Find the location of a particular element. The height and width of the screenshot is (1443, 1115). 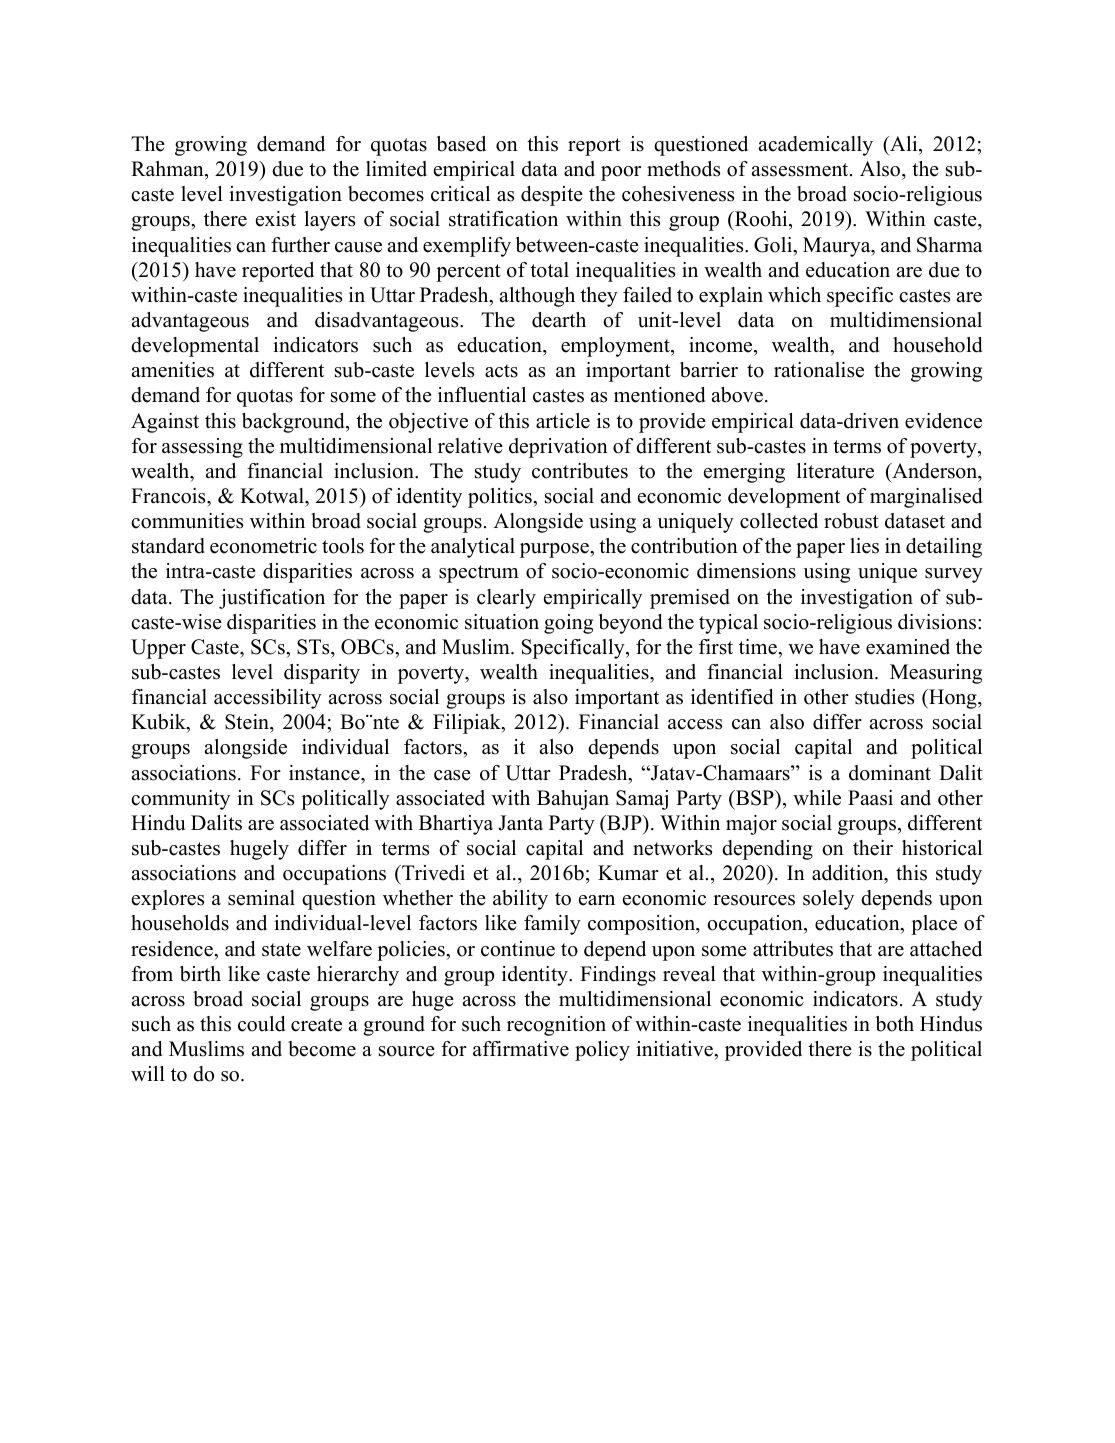

their is located at coordinates (873, 848).
